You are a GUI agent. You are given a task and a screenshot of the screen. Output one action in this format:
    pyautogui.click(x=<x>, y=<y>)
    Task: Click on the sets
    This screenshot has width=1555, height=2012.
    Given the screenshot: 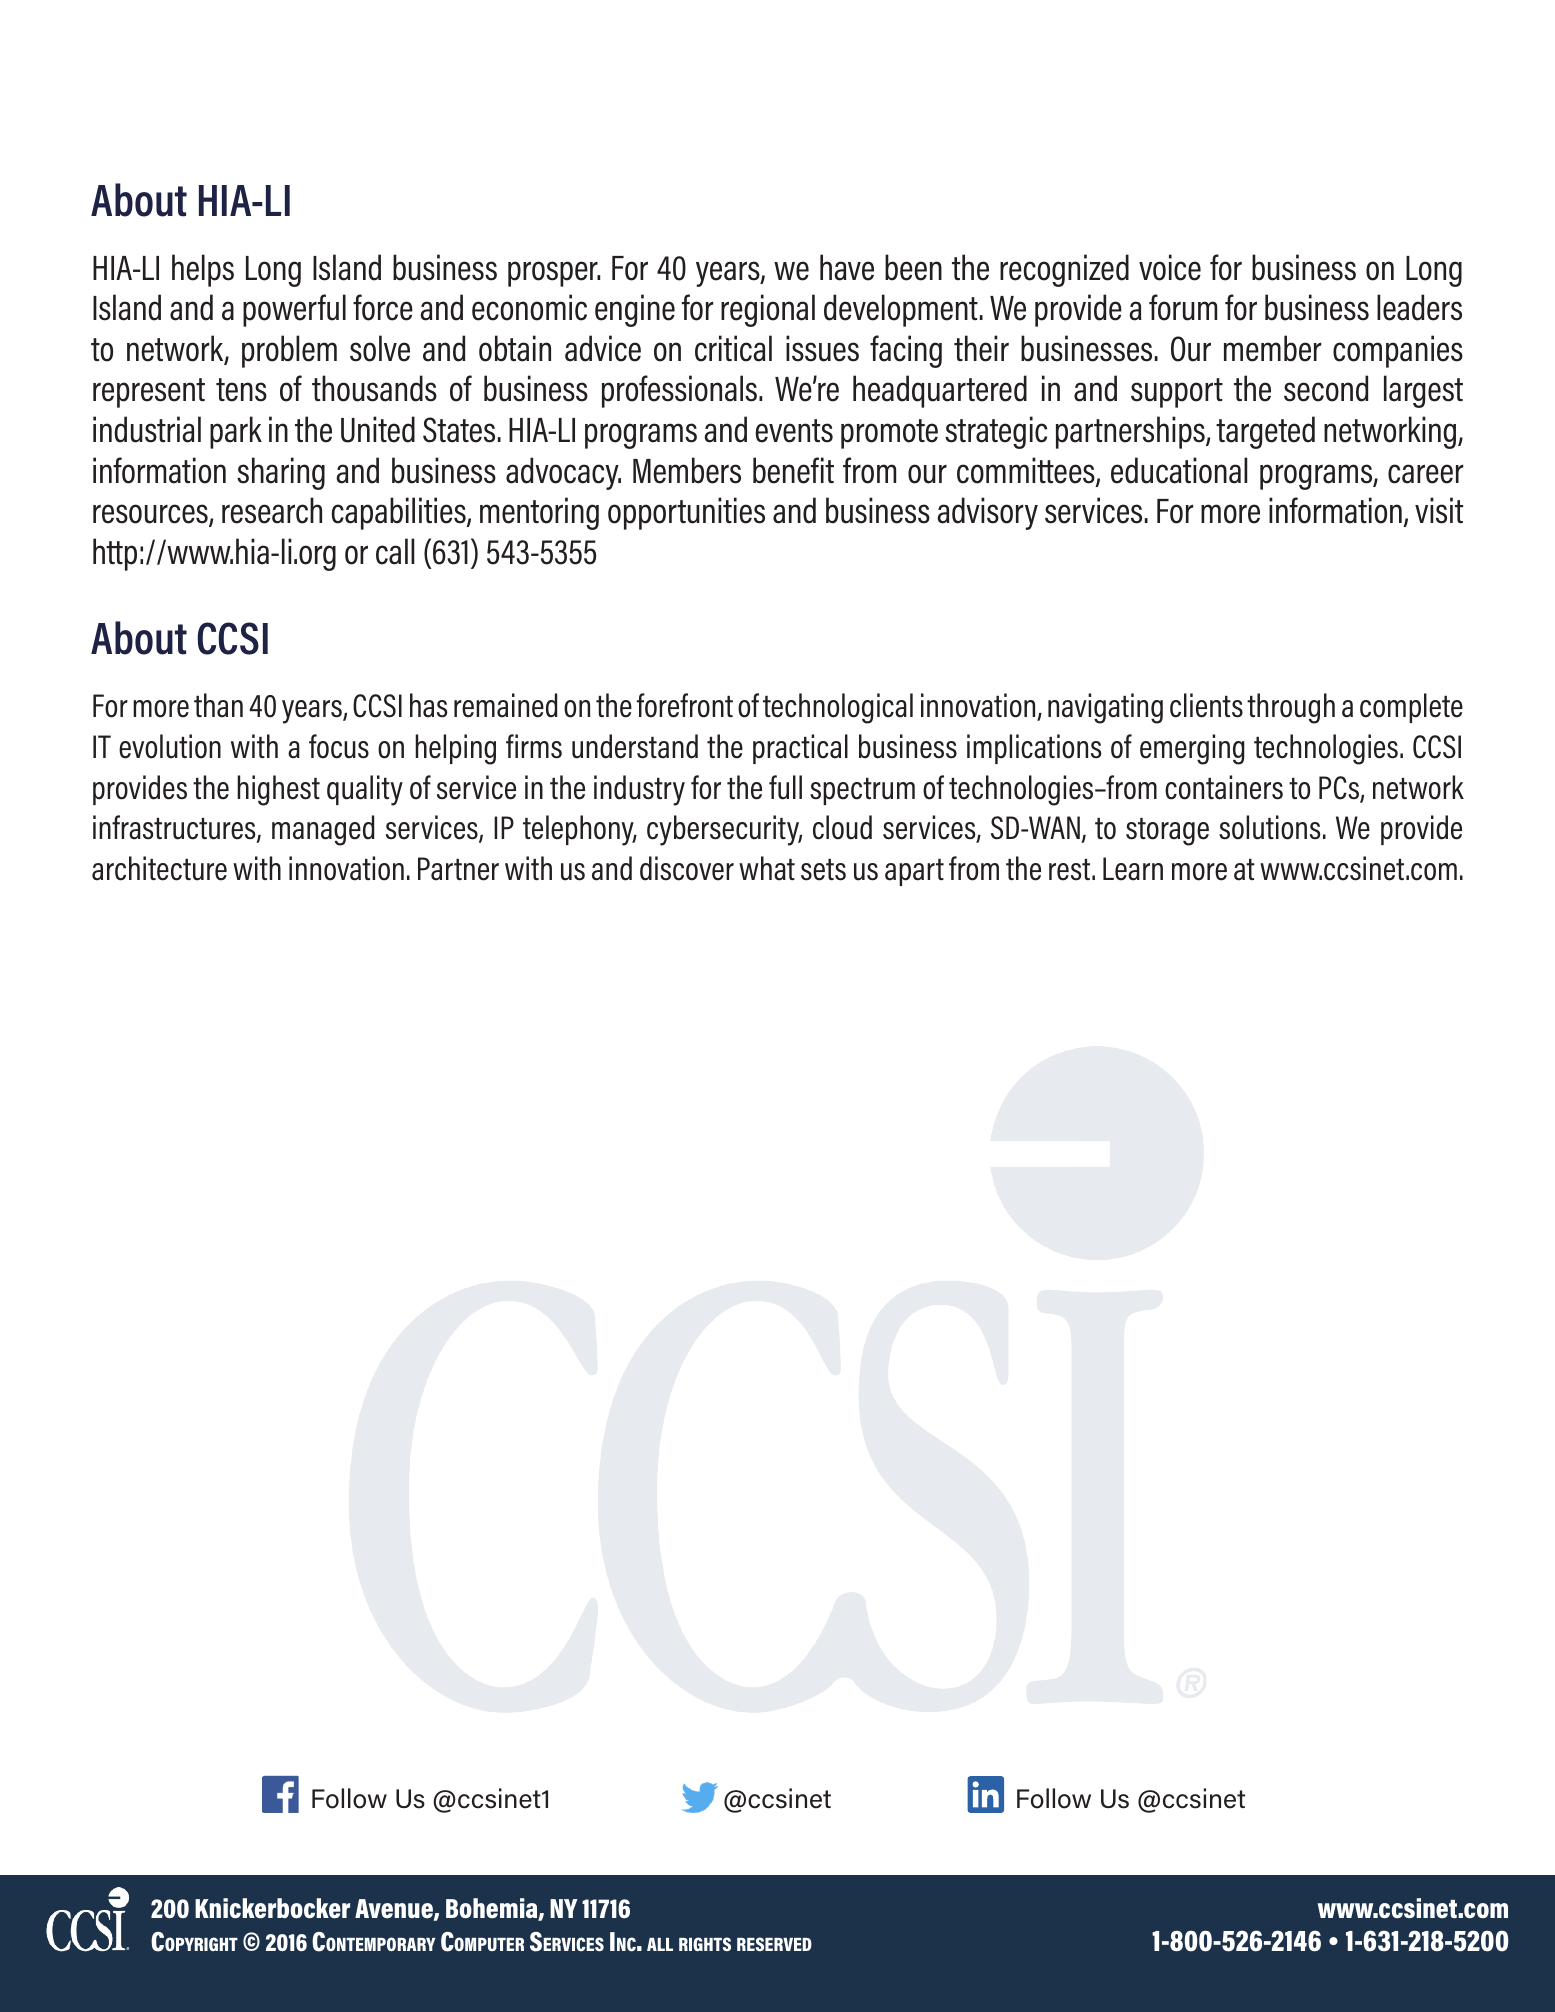 What is the action you would take?
    pyautogui.click(x=823, y=870)
